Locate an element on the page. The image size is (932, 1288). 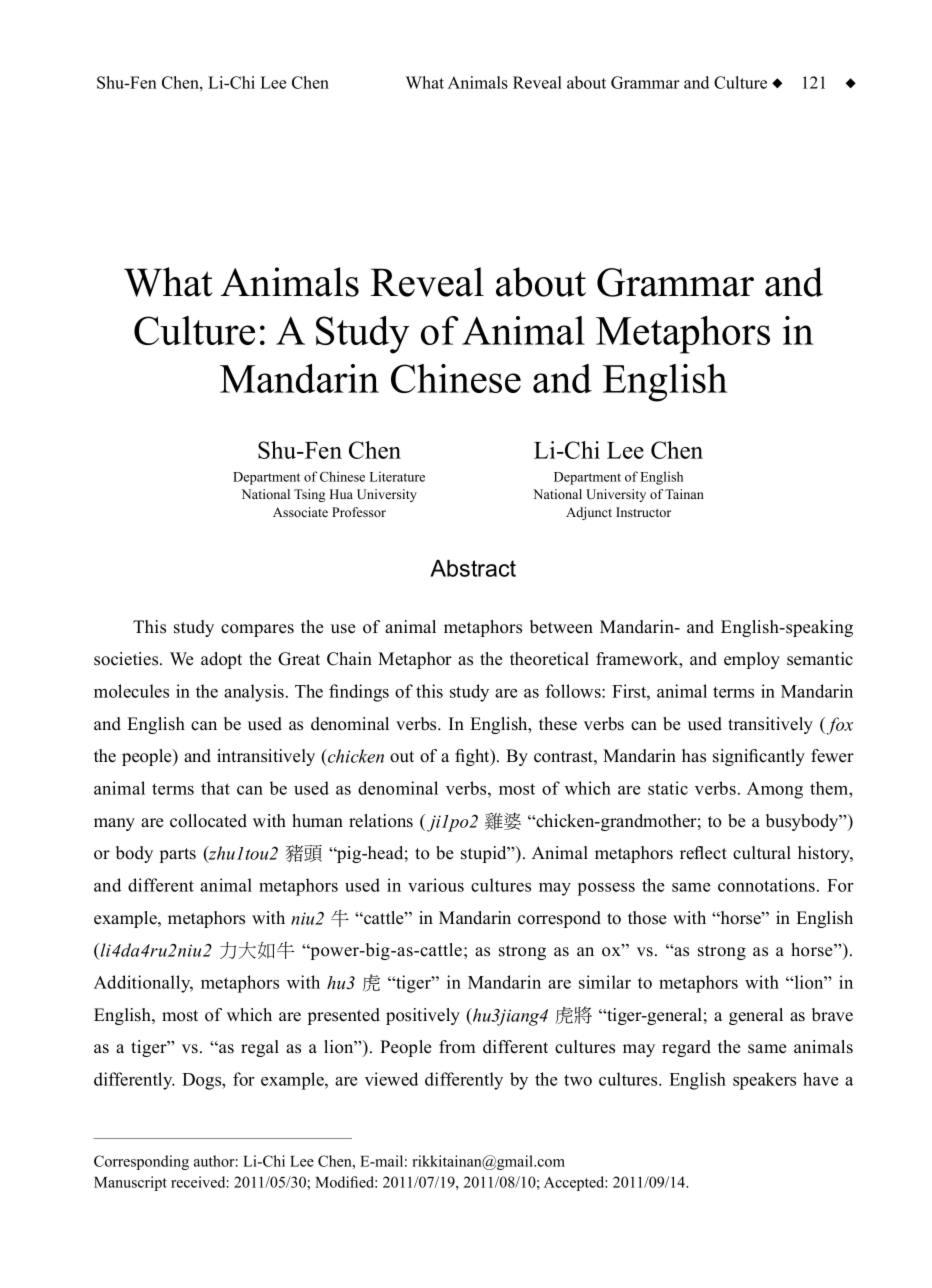
analysis is located at coordinates (254, 693).
